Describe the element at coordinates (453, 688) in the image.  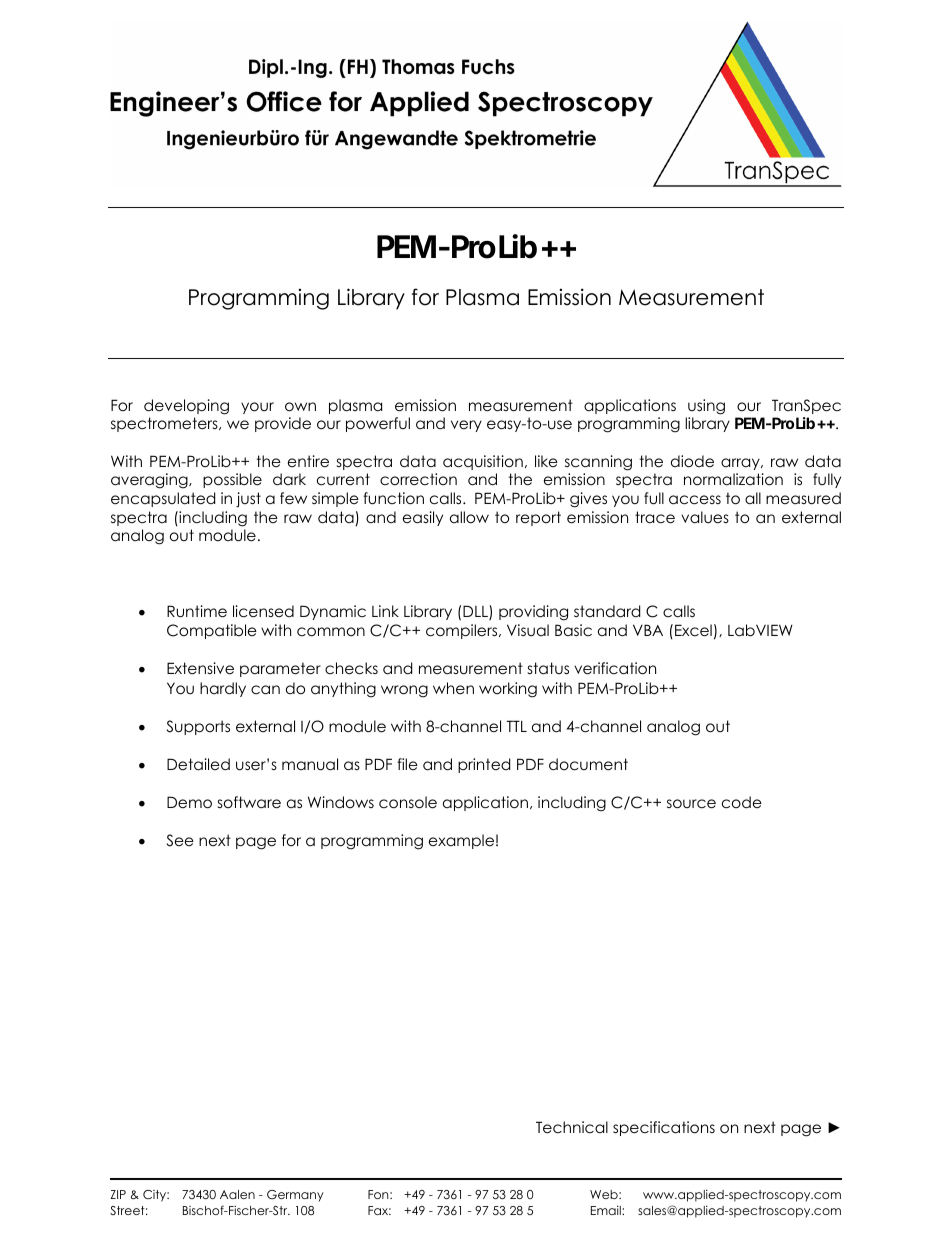
I see `when` at that location.
